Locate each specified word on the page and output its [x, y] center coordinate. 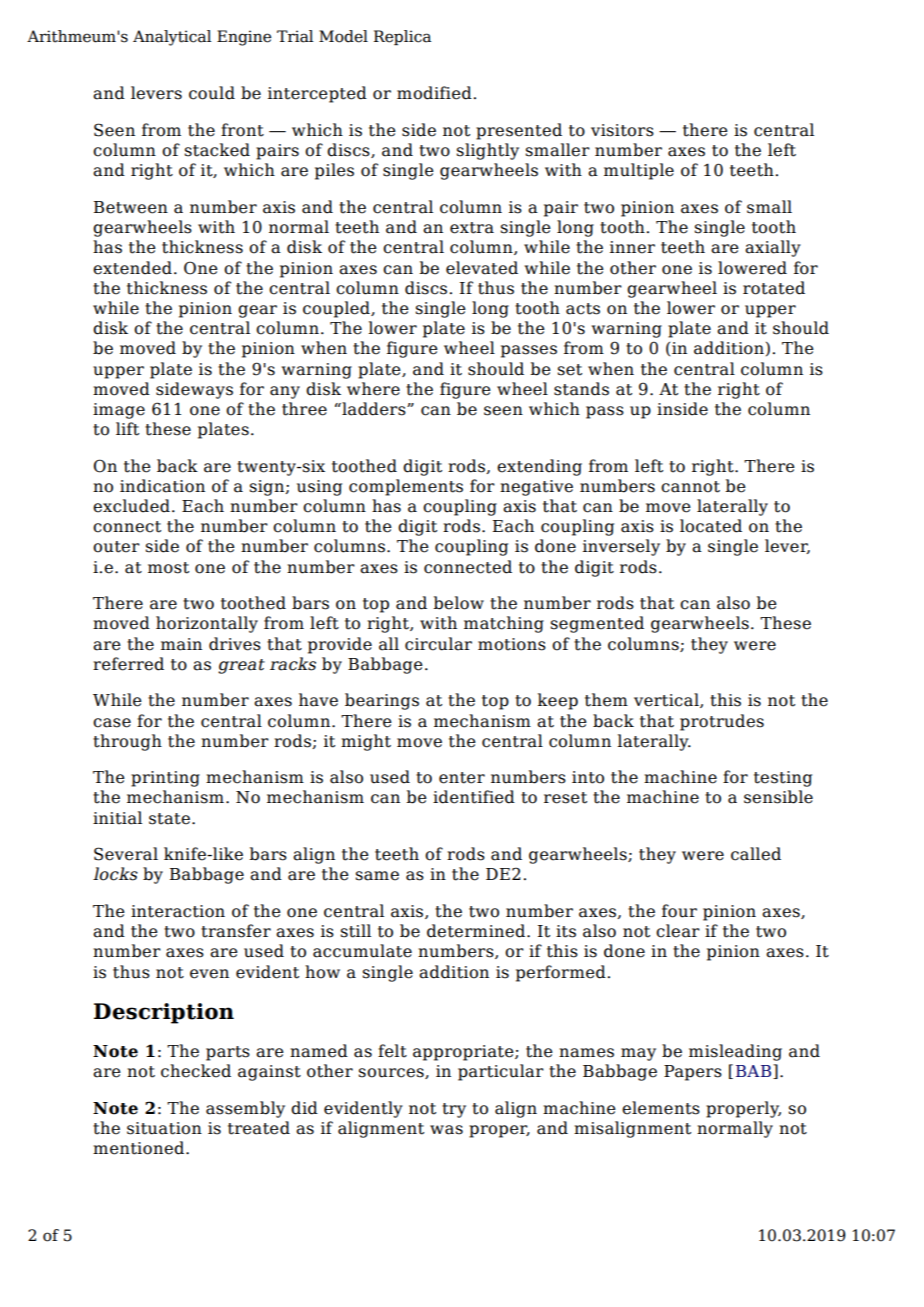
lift [127, 429]
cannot [690, 487]
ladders [374, 409]
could [212, 93]
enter [462, 778]
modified [434, 93]
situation [164, 1128]
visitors [622, 130]
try [454, 1110]
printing [165, 779]
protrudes [722, 722]
